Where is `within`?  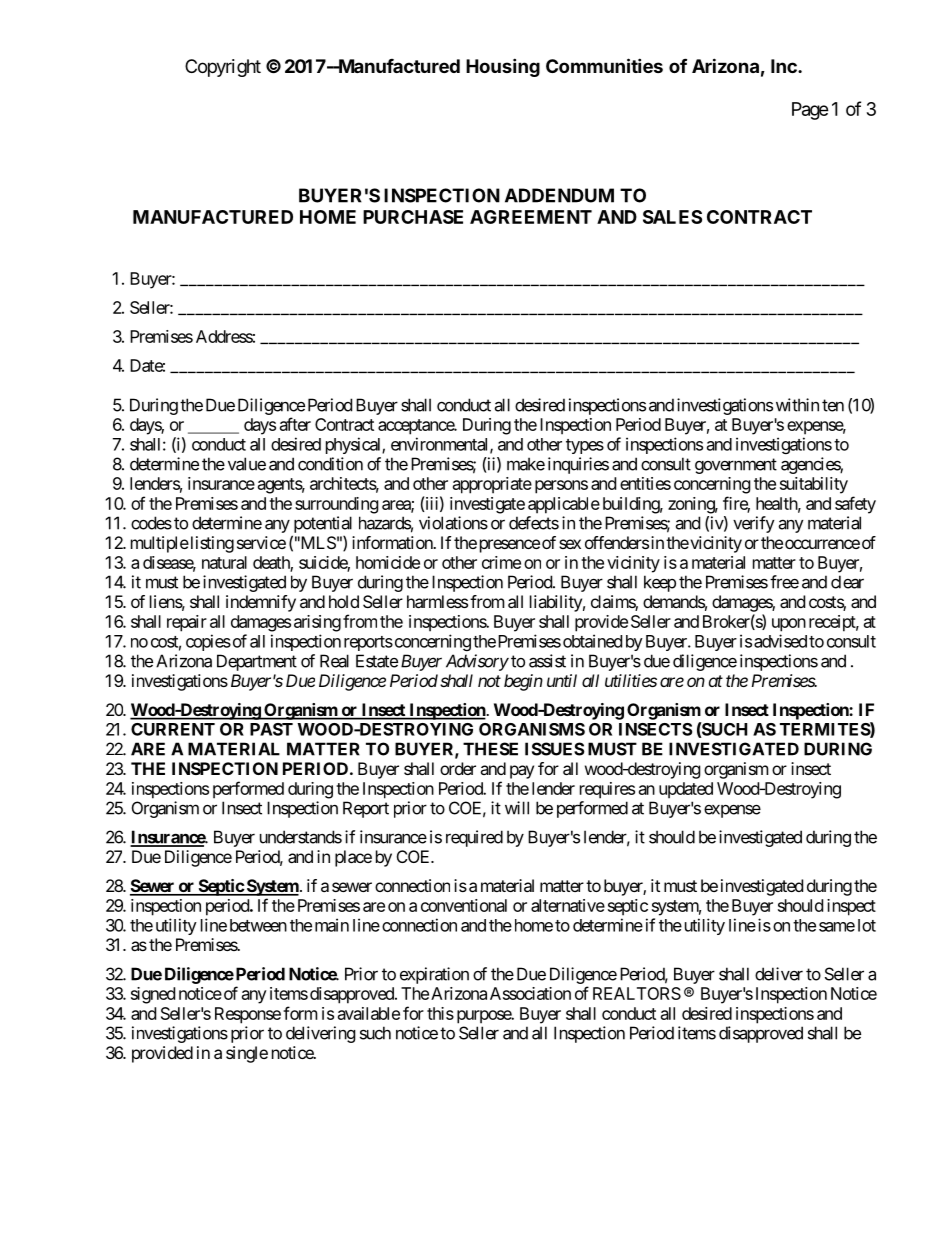 within is located at coordinates (797, 405).
